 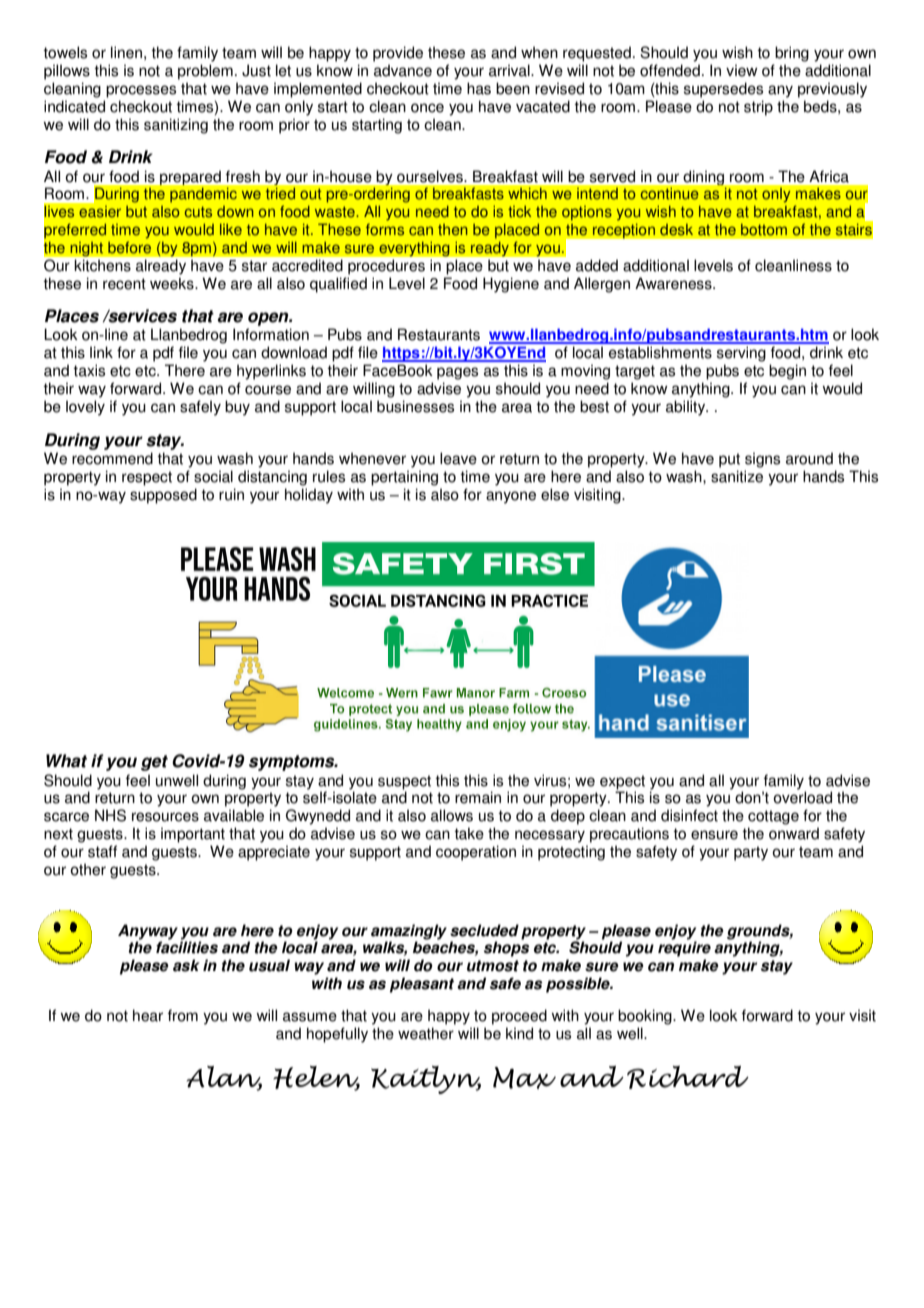 What do you see at coordinates (689, 815) in the screenshot?
I see `disinfect` at bounding box center [689, 815].
